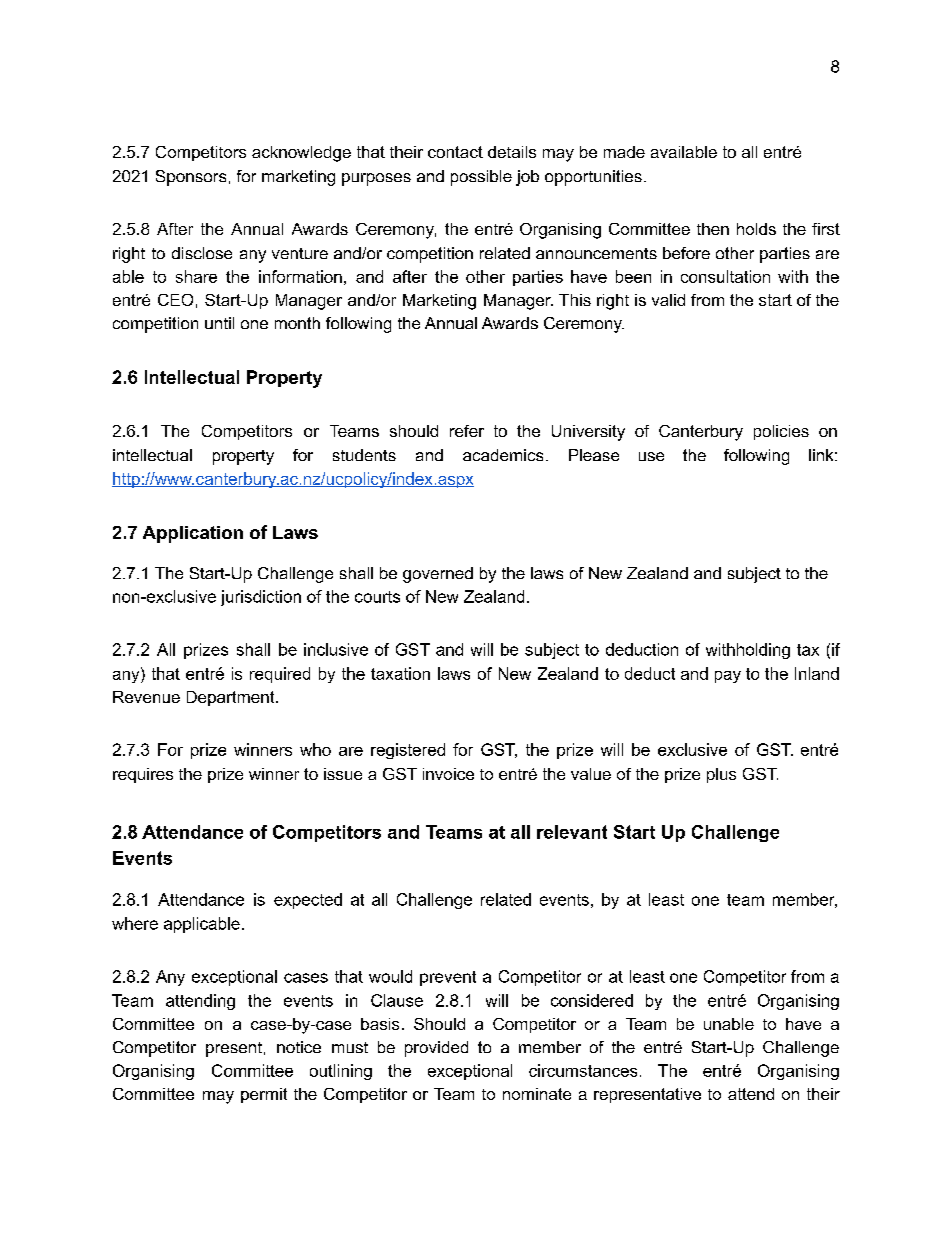 Image resolution: width=952 pixels, height=1233 pixels. What do you see at coordinates (481, 178) in the document?
I see `possible` at bounding box center [481, 178].
